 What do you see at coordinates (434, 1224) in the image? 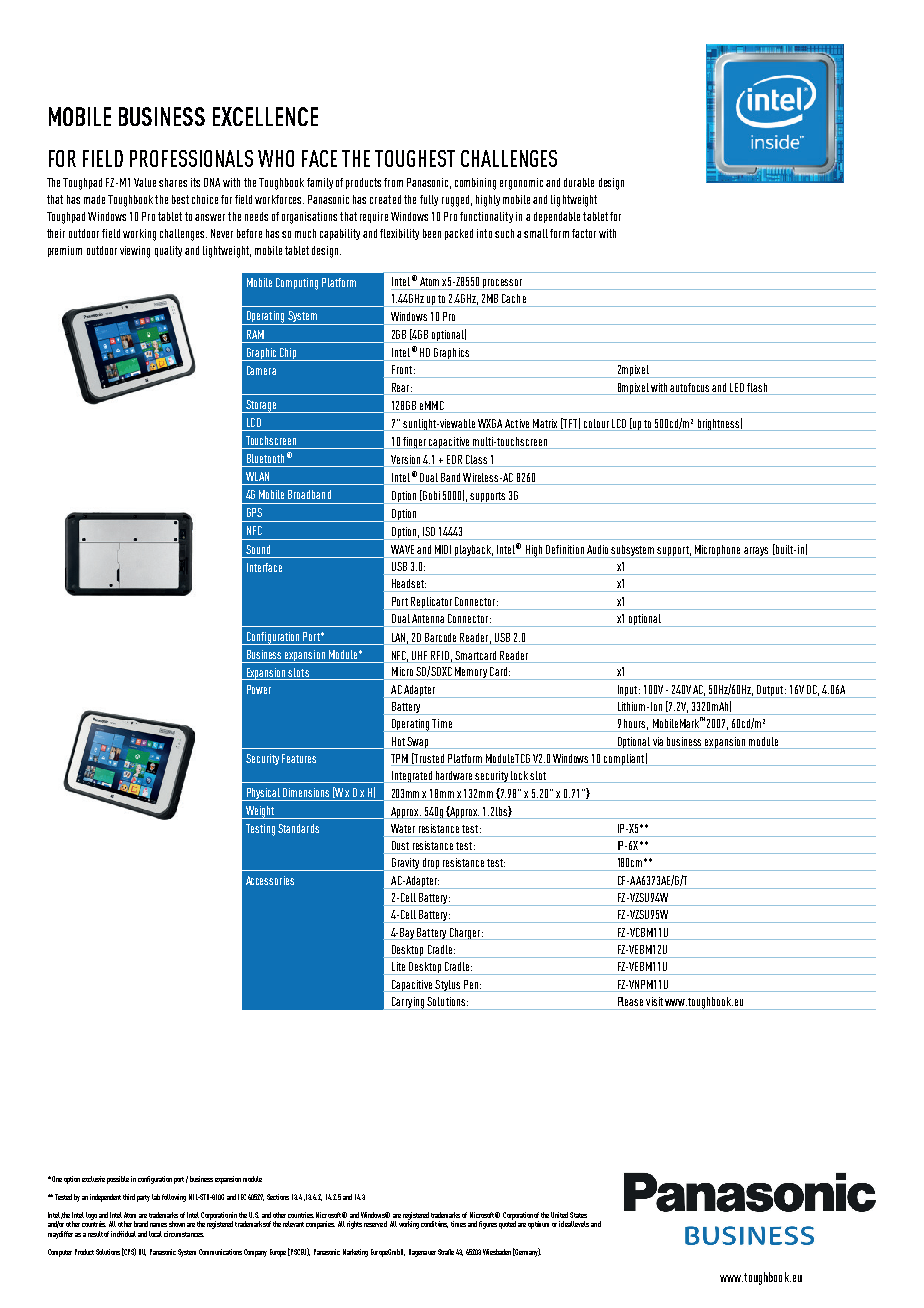
I see `conditions` at bounding box center [434, 1224].
